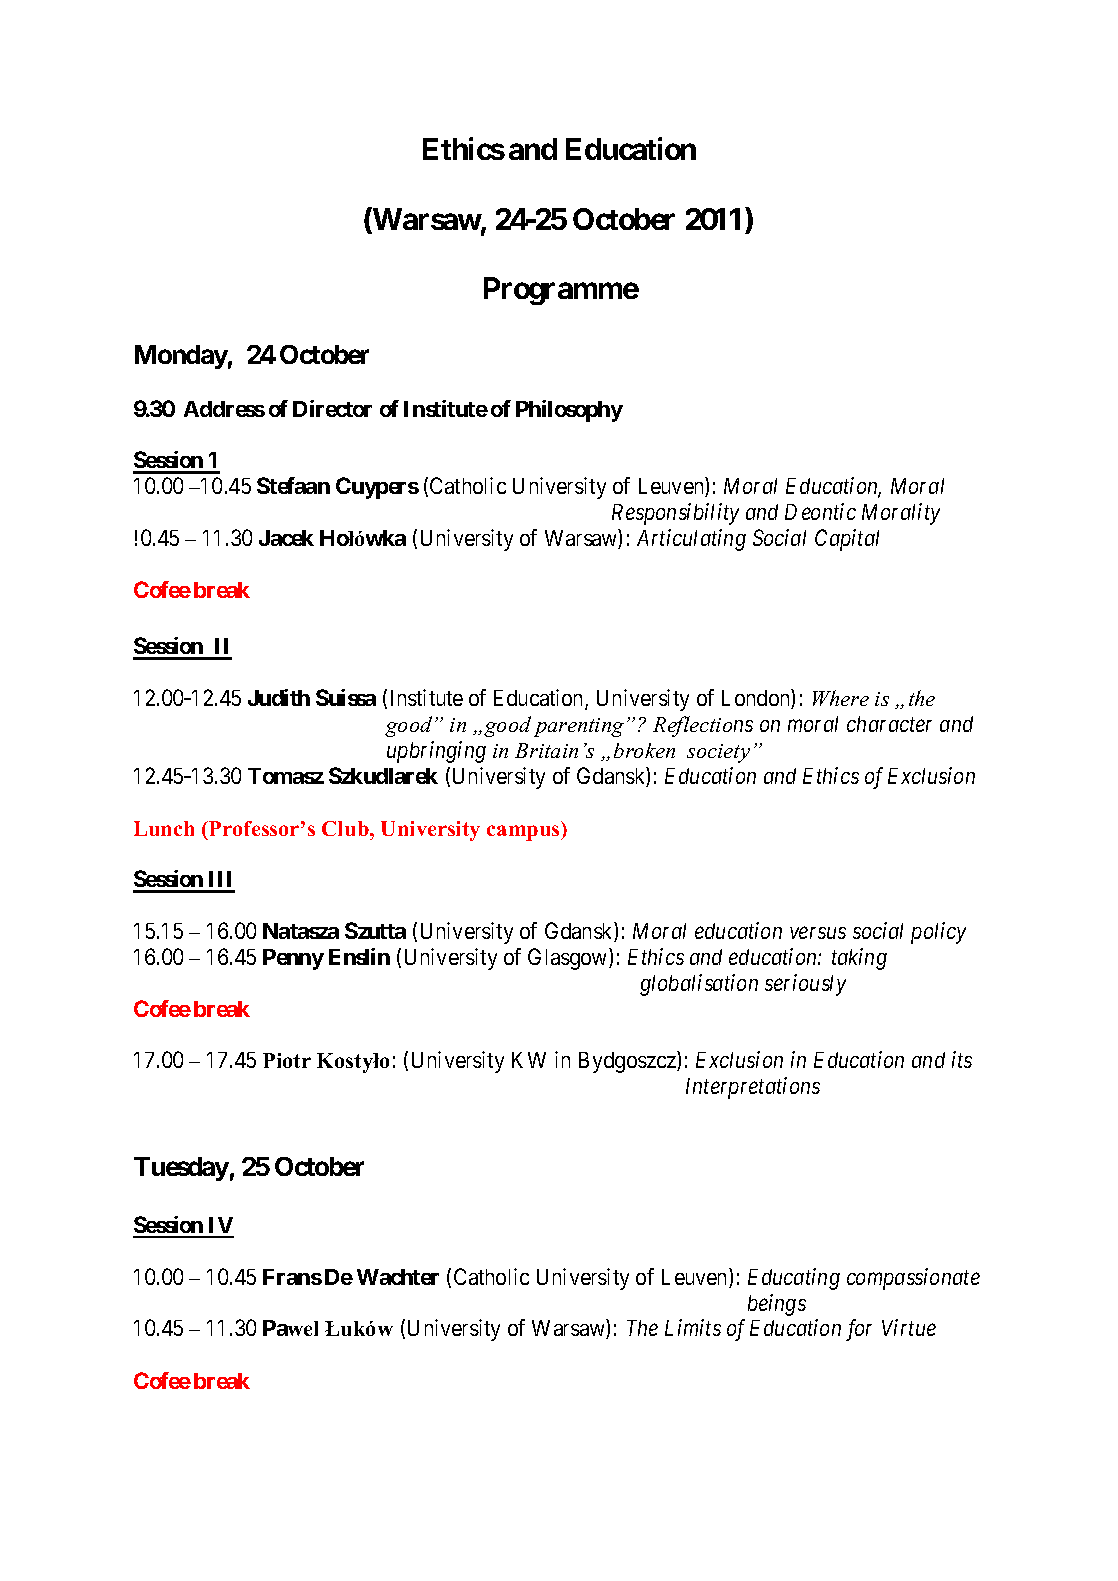 This page has height=1581, width=1118. What do you see at coordinates (332, 408) in the page?
I see `Director` at bounding box center [332, 408].
